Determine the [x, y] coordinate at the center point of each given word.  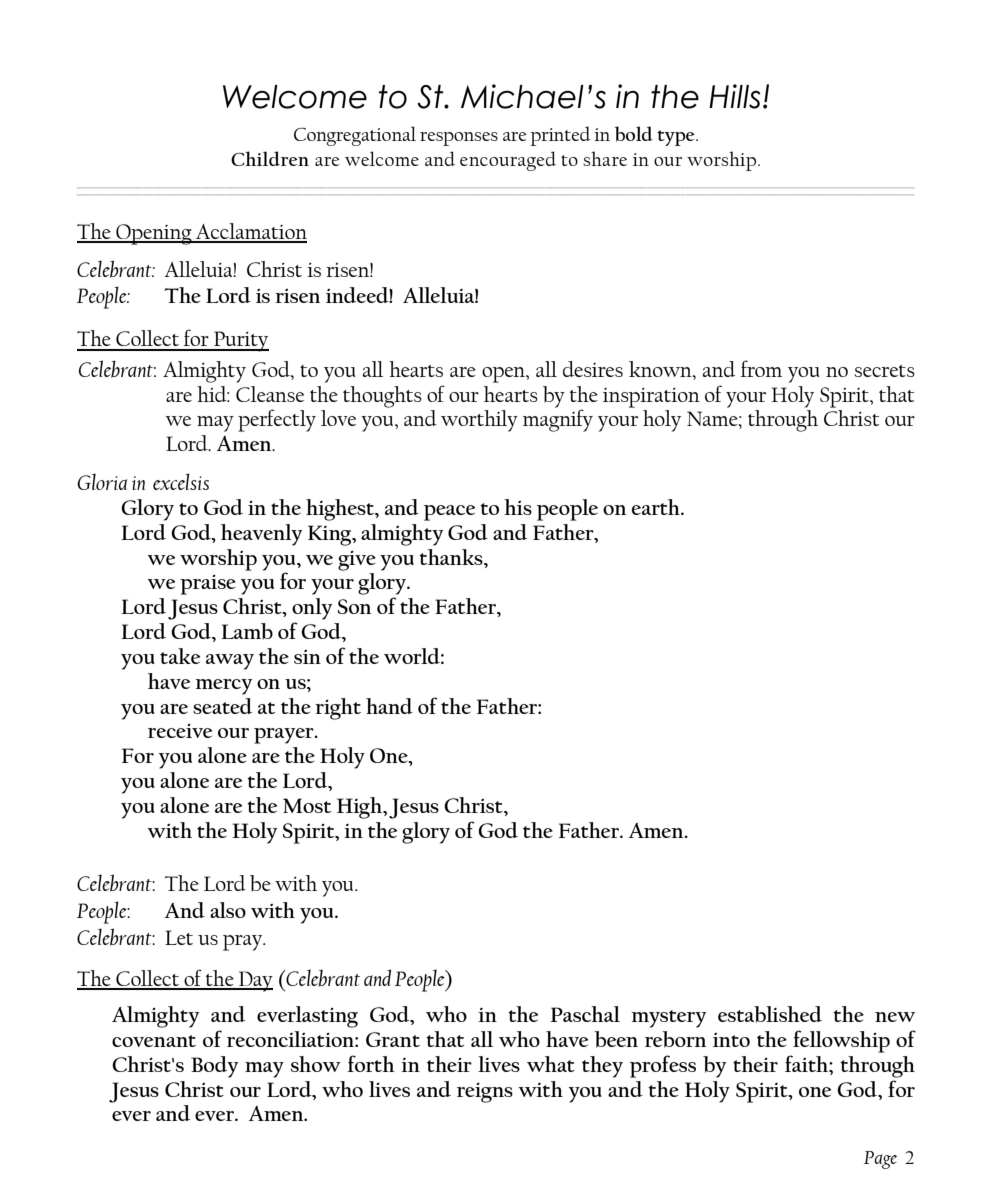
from [761, 368]
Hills [735, 96]
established [770, 1014]
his [518, 507]
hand [389, 706]
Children [270, 158]
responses [459, 139]
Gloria [102, 481]
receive [180, 731]
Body [214, 1067]
